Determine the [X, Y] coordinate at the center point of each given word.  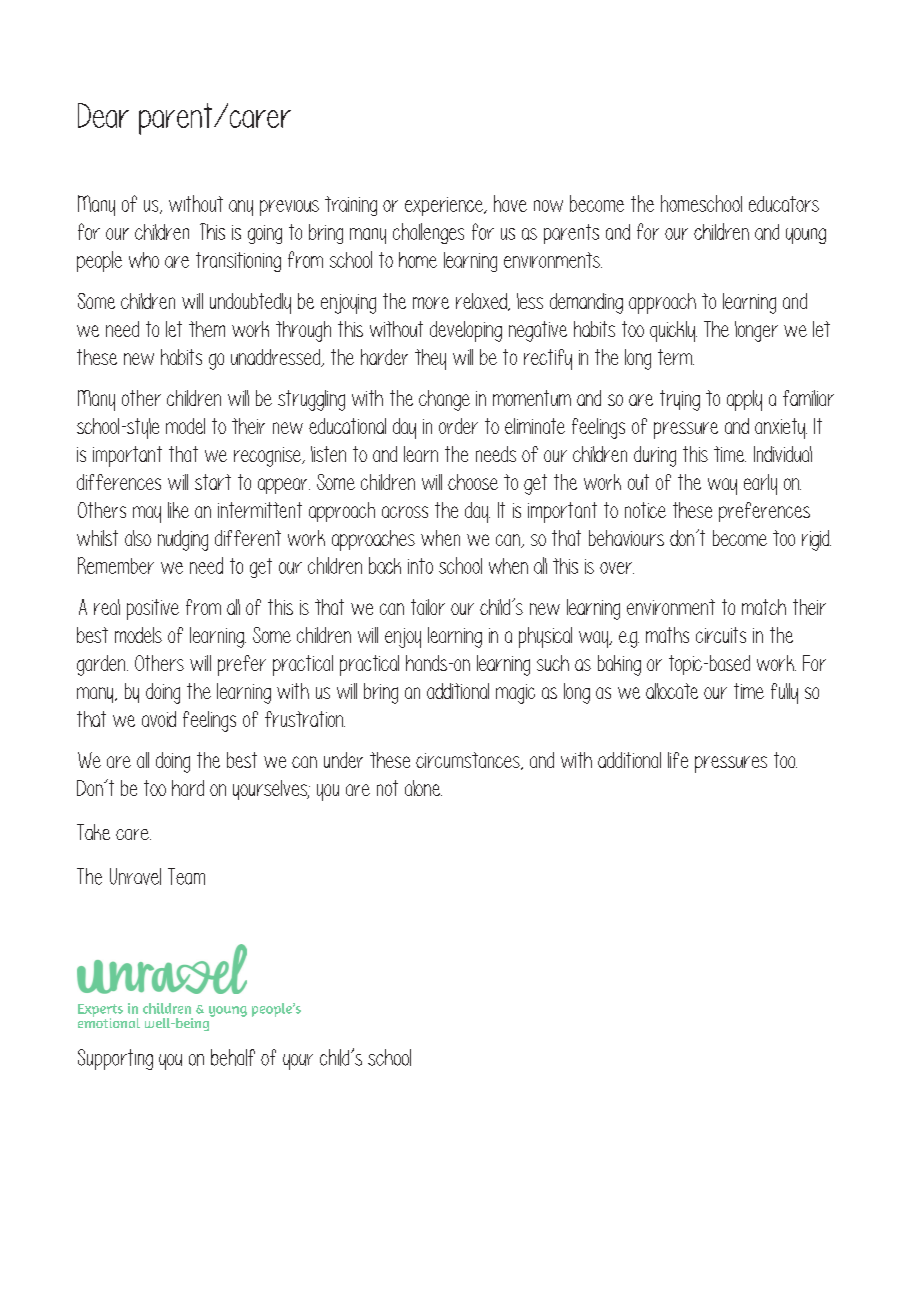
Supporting [115, 1059]
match [764, 607]
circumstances [469, 761]
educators [784, 204]
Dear [103, 115]
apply [744, 400]
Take [93, 832]
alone [423, 788]
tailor [428, 607]
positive [153, 609]
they [430, 359]
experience [445, 206]
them [207, 329]
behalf [233, 1057]
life [678, 760]
